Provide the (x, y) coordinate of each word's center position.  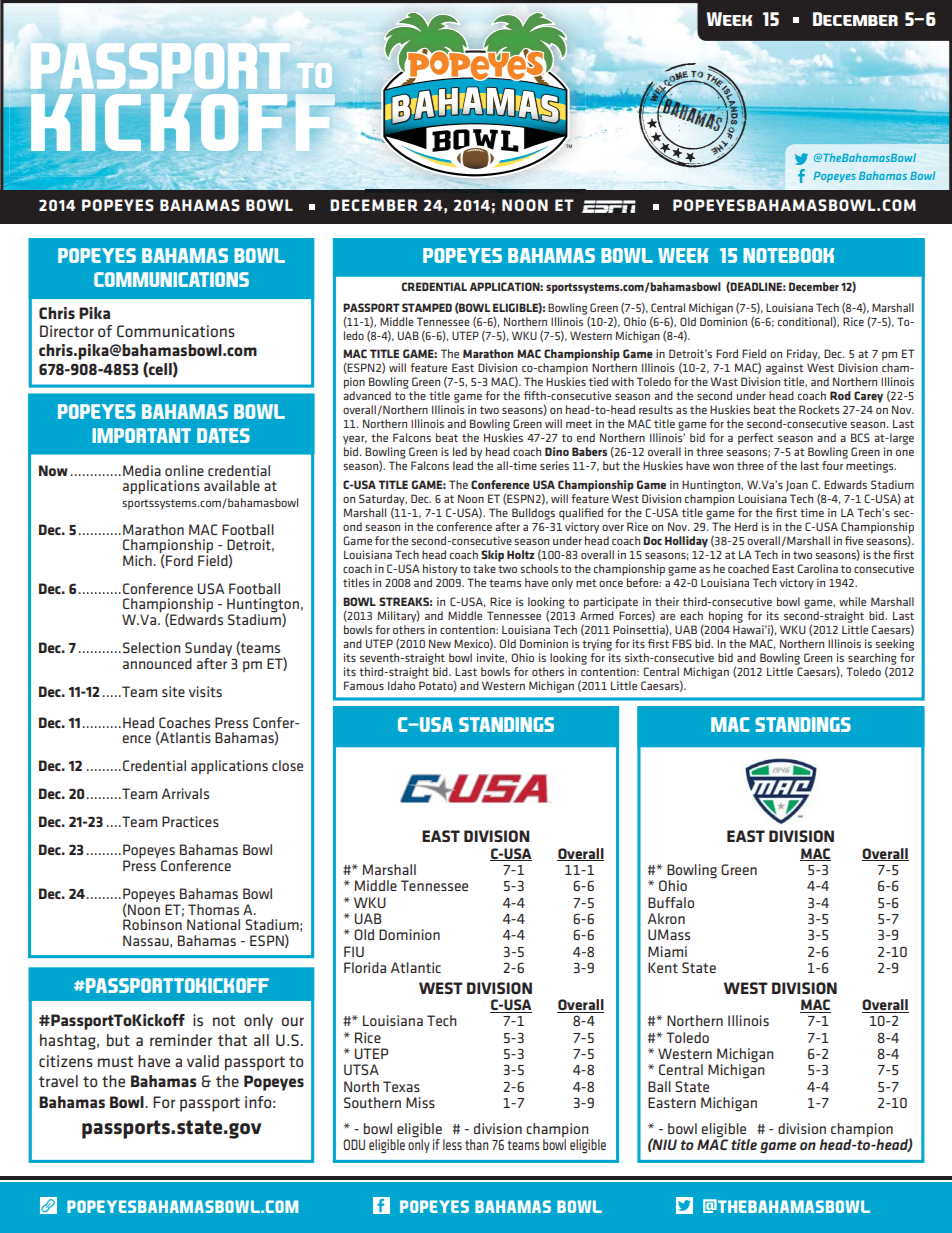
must (115, 1061)
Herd (746, 526)
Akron (666, 918)
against (784, 369)
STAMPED (427, 307)
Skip (492, 556)
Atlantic (416, 967)
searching (872, 659)
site (173, 691)
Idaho (401, 685)
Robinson (152, 924)
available (232, 485)
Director (67, 331)
